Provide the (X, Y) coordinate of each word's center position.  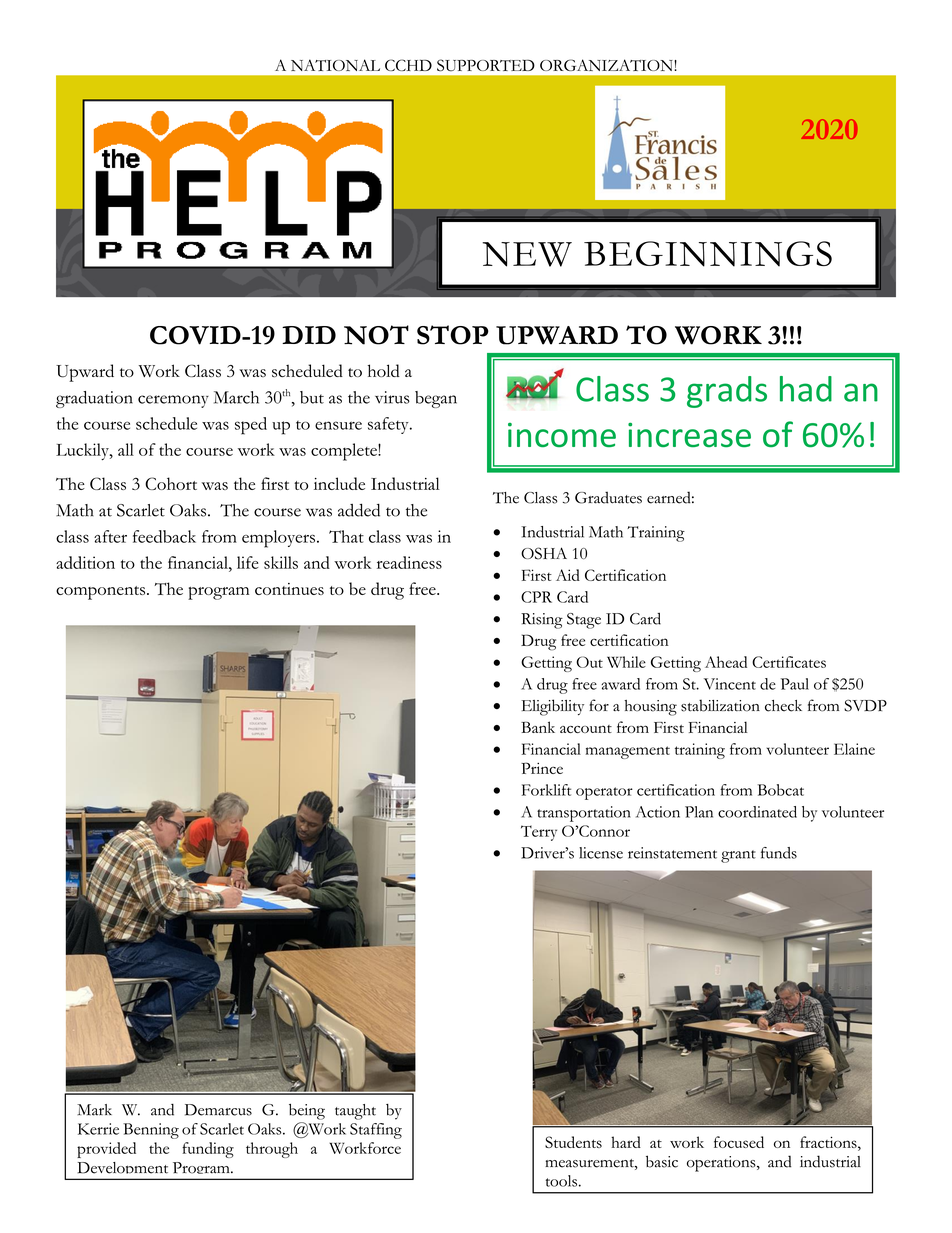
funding (208, 1150)
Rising (542, 621)
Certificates (789, 662)
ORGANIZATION (607, 65)
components (102, 593)
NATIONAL (335, 65)
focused (739, 1142)
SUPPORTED (486, 65)
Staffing (376, 1131)
